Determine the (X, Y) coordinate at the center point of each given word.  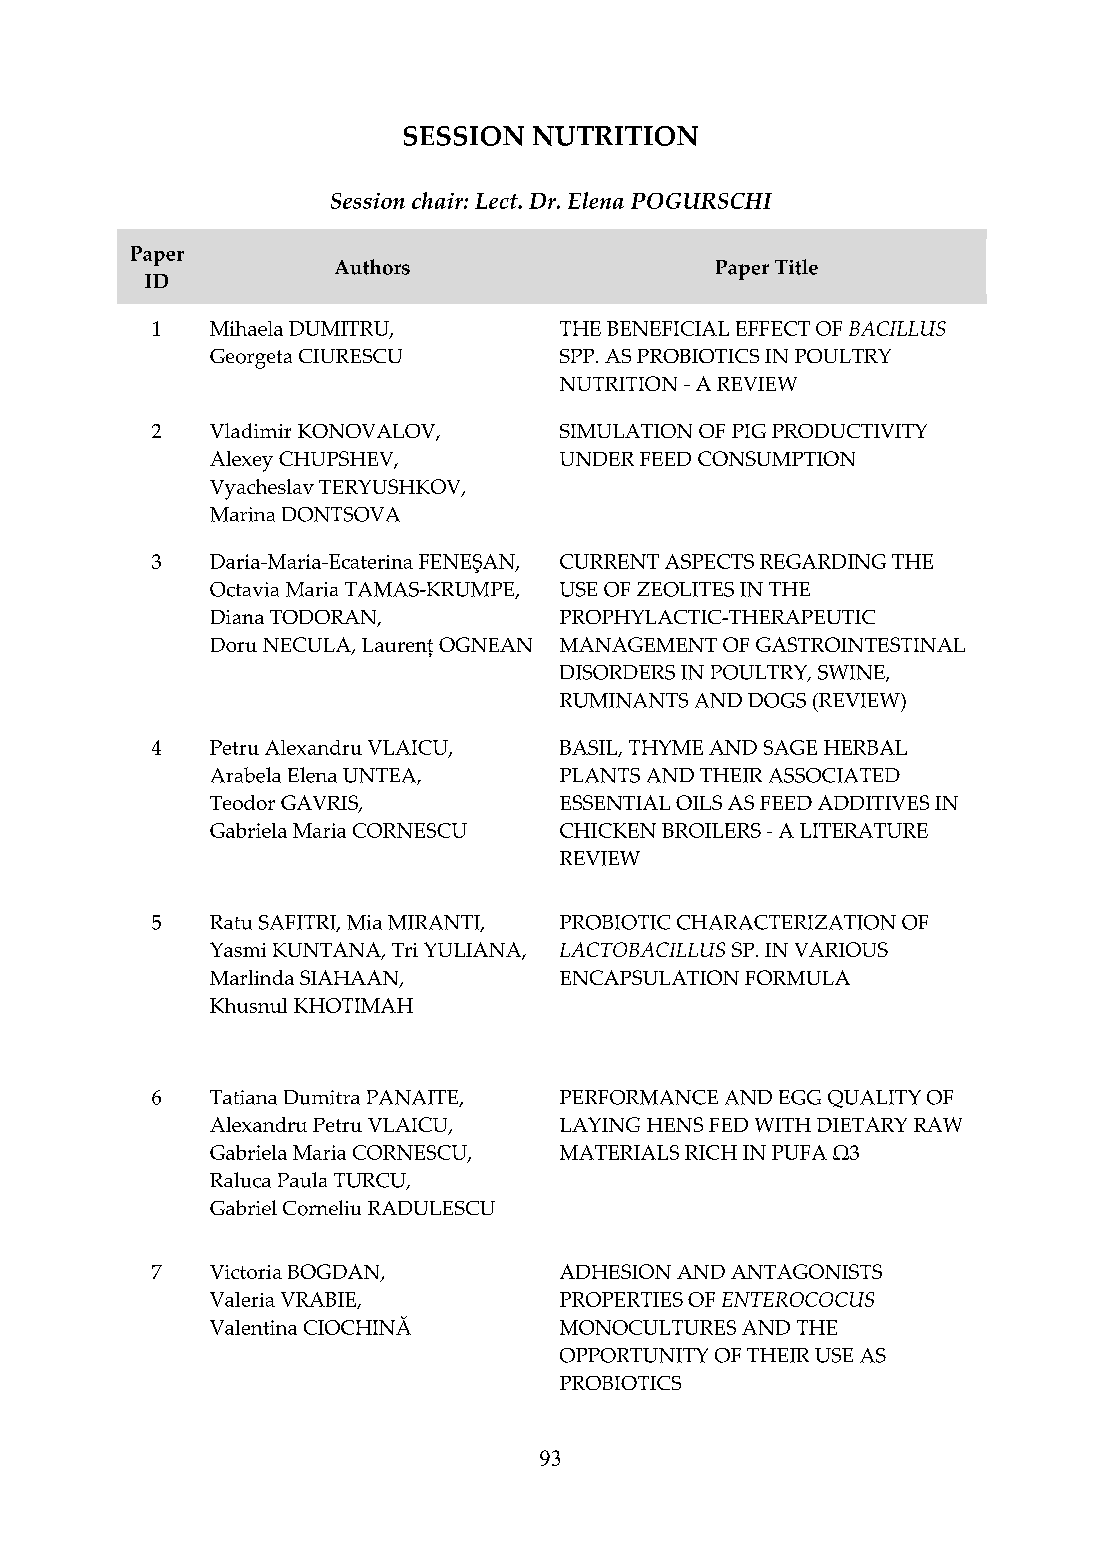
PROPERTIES (621, 1299)
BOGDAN (335, 1273)
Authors (372, 267)
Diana (237, 617)
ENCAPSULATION (649, 977)
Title (796, 267)
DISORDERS (617, 672)
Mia (364, 922)
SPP (578, 356)
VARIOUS (841, 949)
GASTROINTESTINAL (860, 644)
